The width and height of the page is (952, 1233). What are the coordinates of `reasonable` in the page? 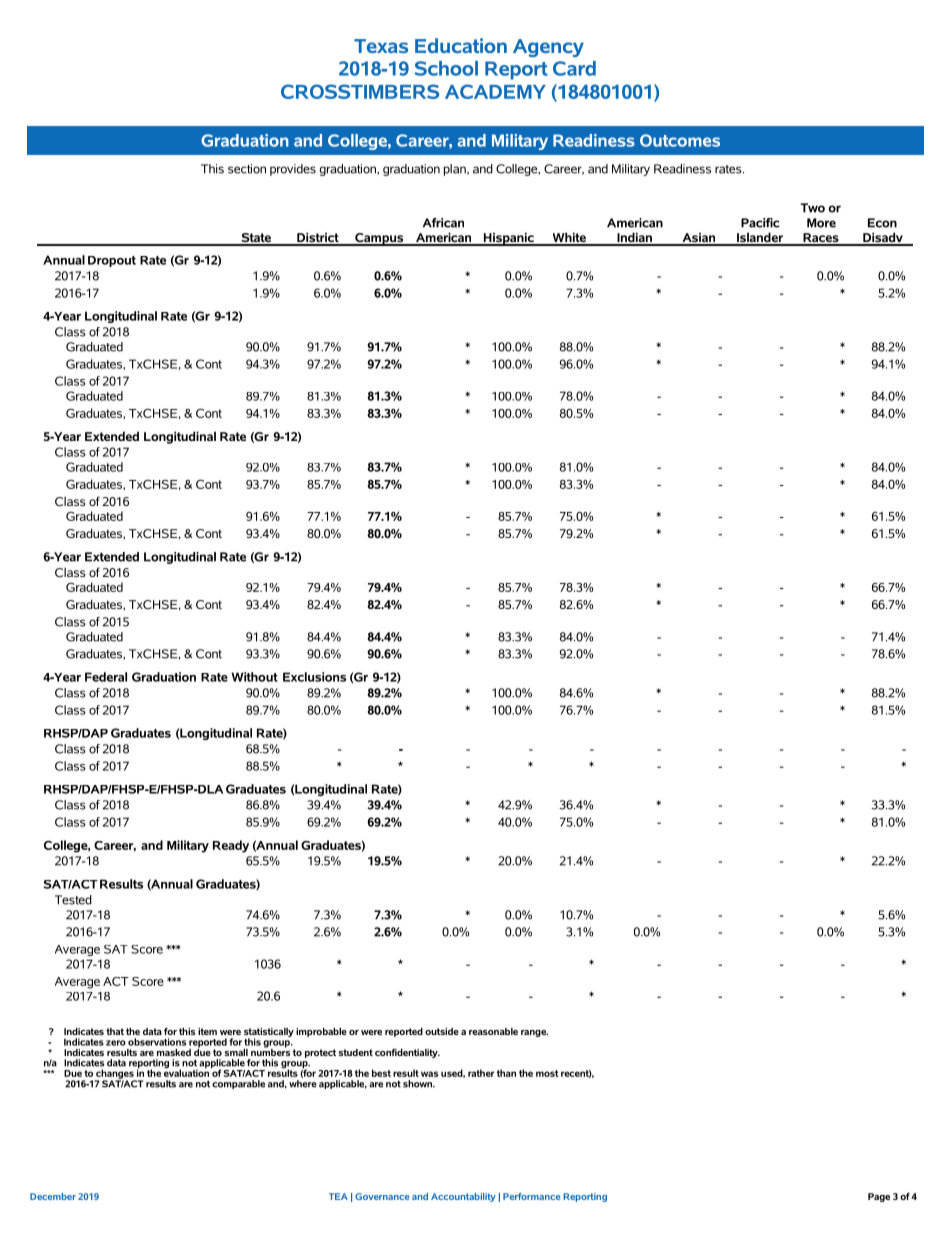 It's located at (493, 1031).
